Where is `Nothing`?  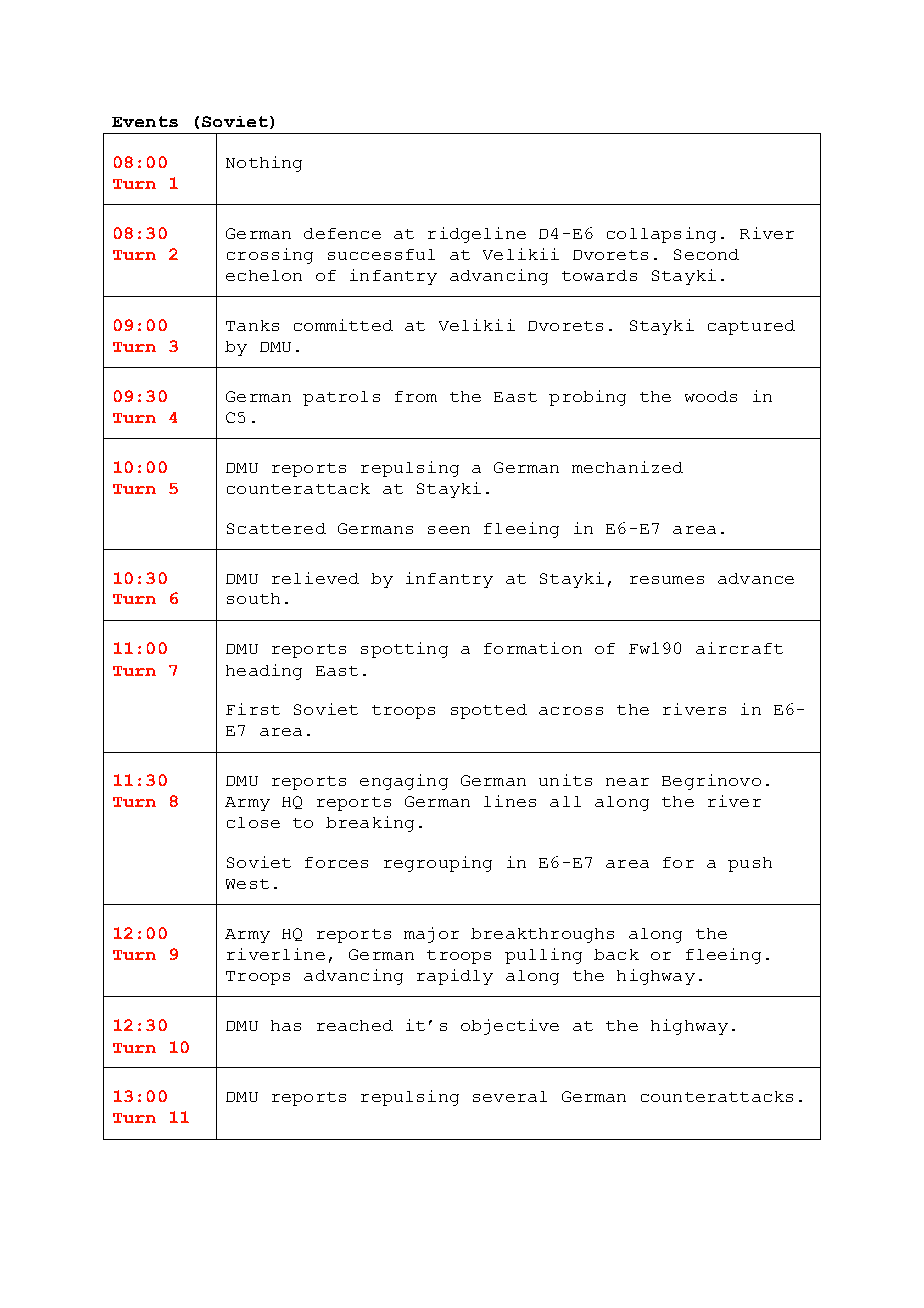
Nothing is located at coordinates (264, 164).
